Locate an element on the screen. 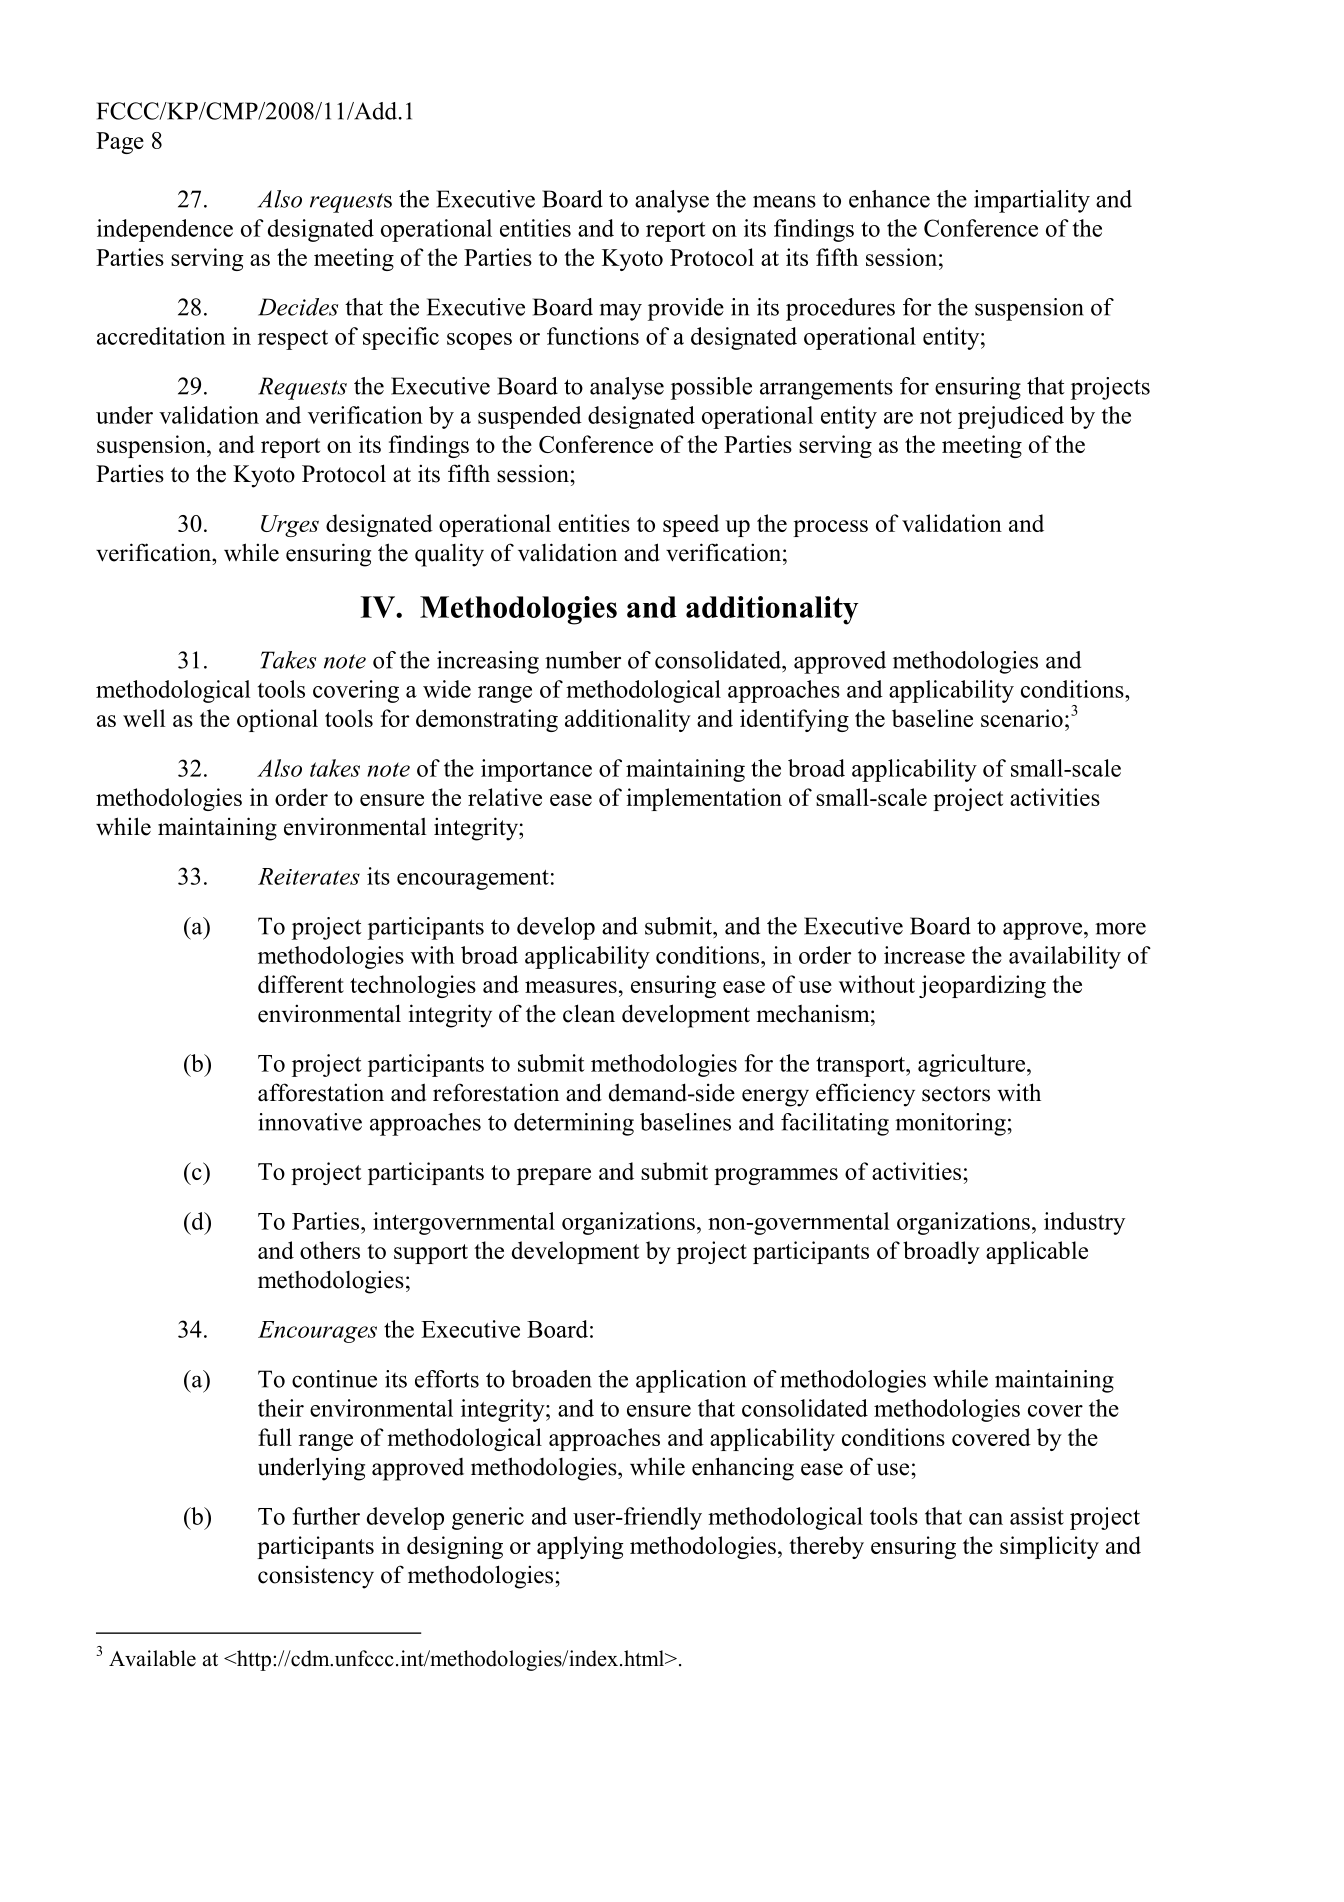  may is located at coordinates (620, 312).
